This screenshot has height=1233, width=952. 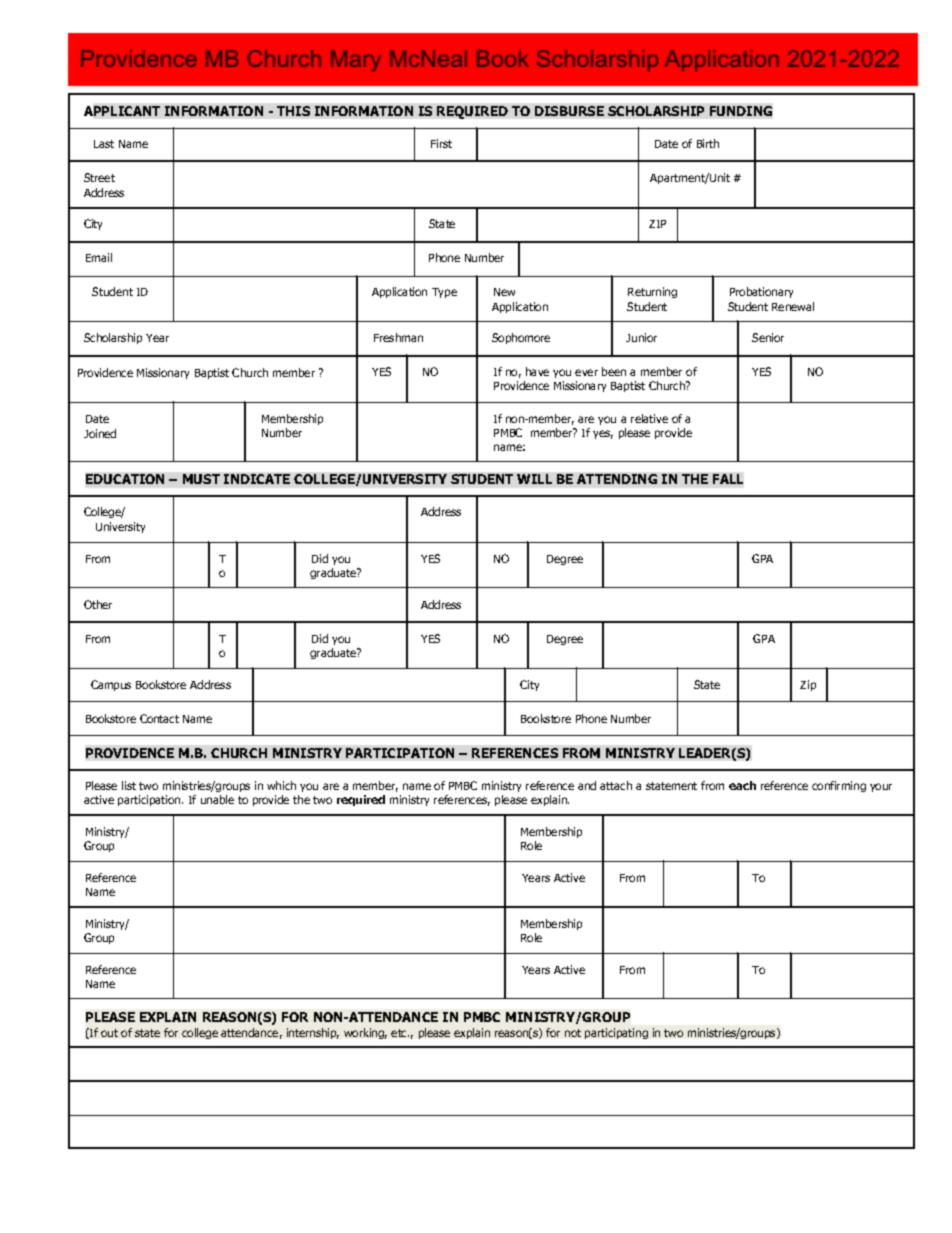 I want to click on Sophomore, so click(x=521, y=338).
